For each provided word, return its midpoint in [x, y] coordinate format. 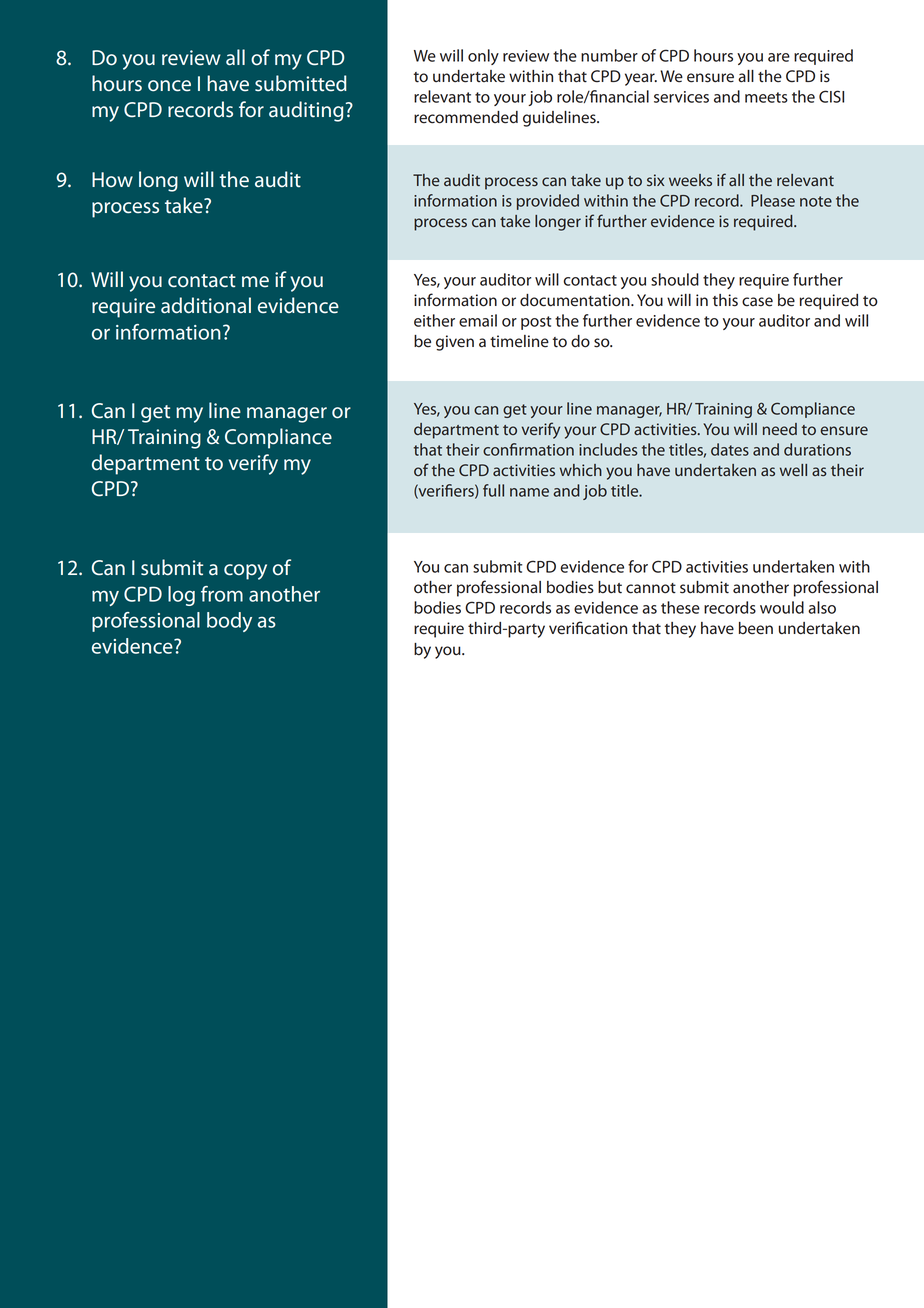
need [780, 429]
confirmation [528, 449]
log [181, 596]
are [779, 57]
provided [548, 202]
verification [588, 628]
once [169, 86]
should [675, 279]
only [483, 57]
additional [206, 305]
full [493, 490]
